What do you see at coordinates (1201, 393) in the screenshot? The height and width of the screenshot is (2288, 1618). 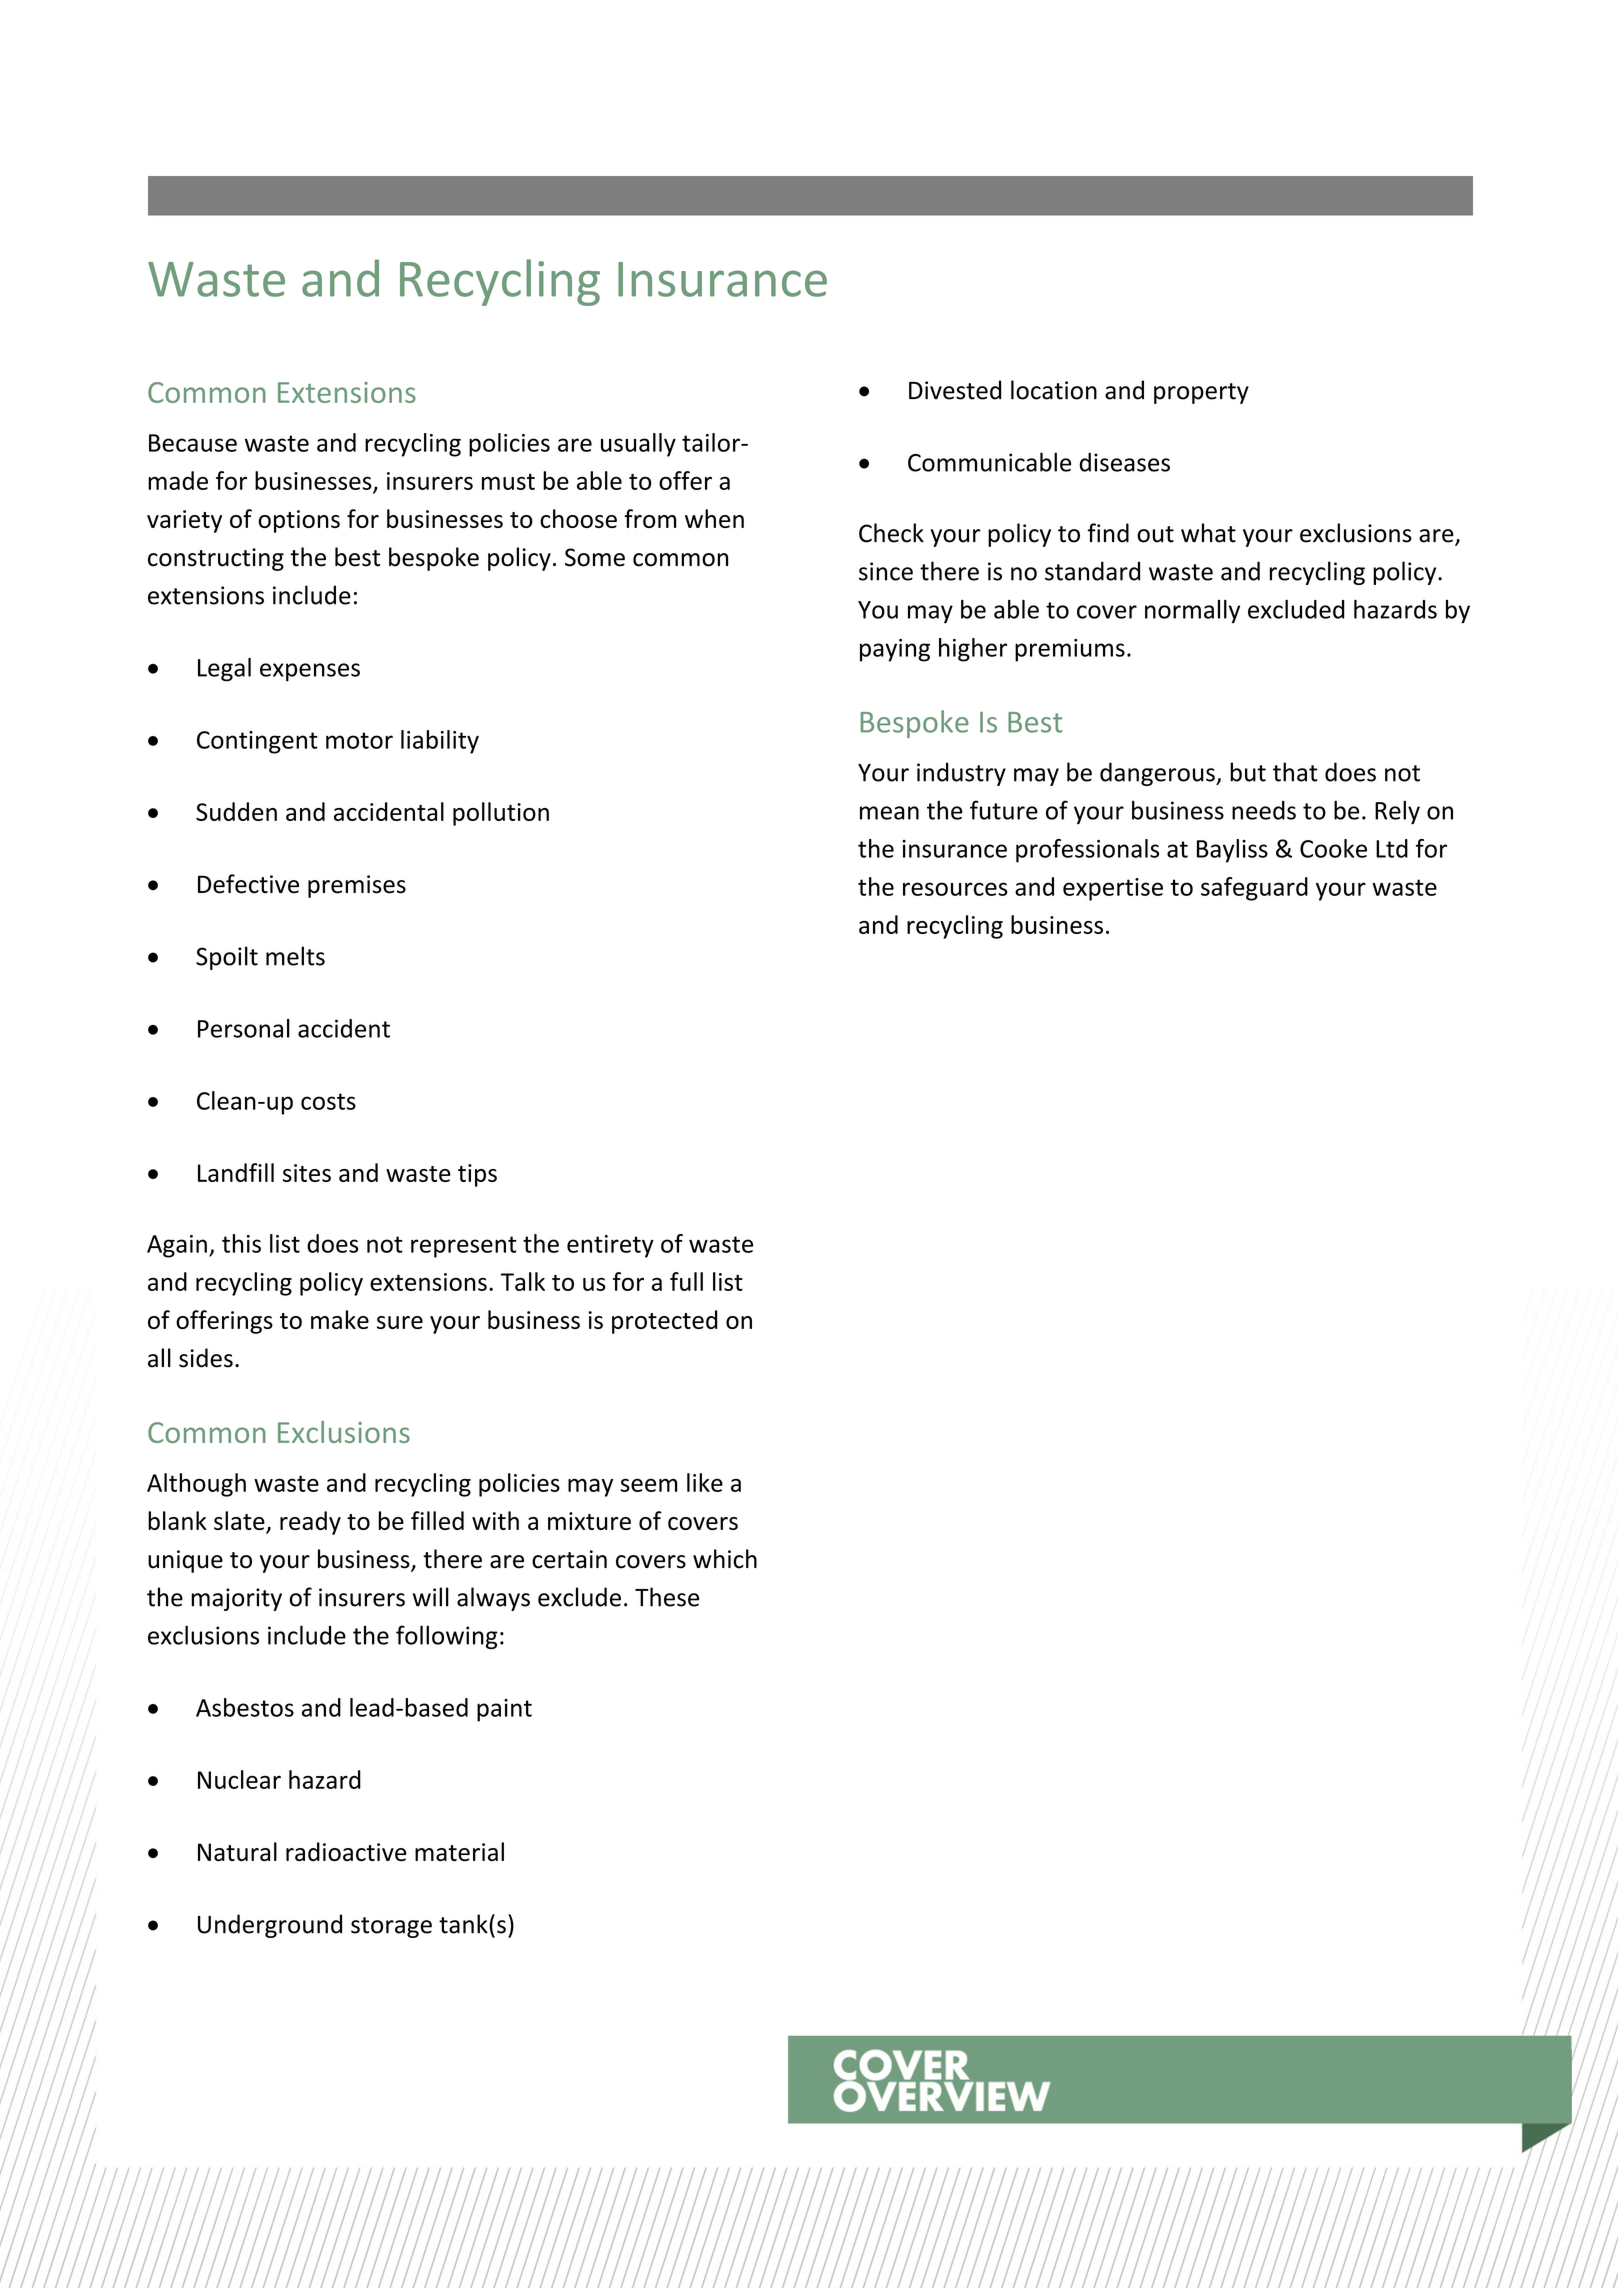 I see `property` at bounding box center [1201, 393].
